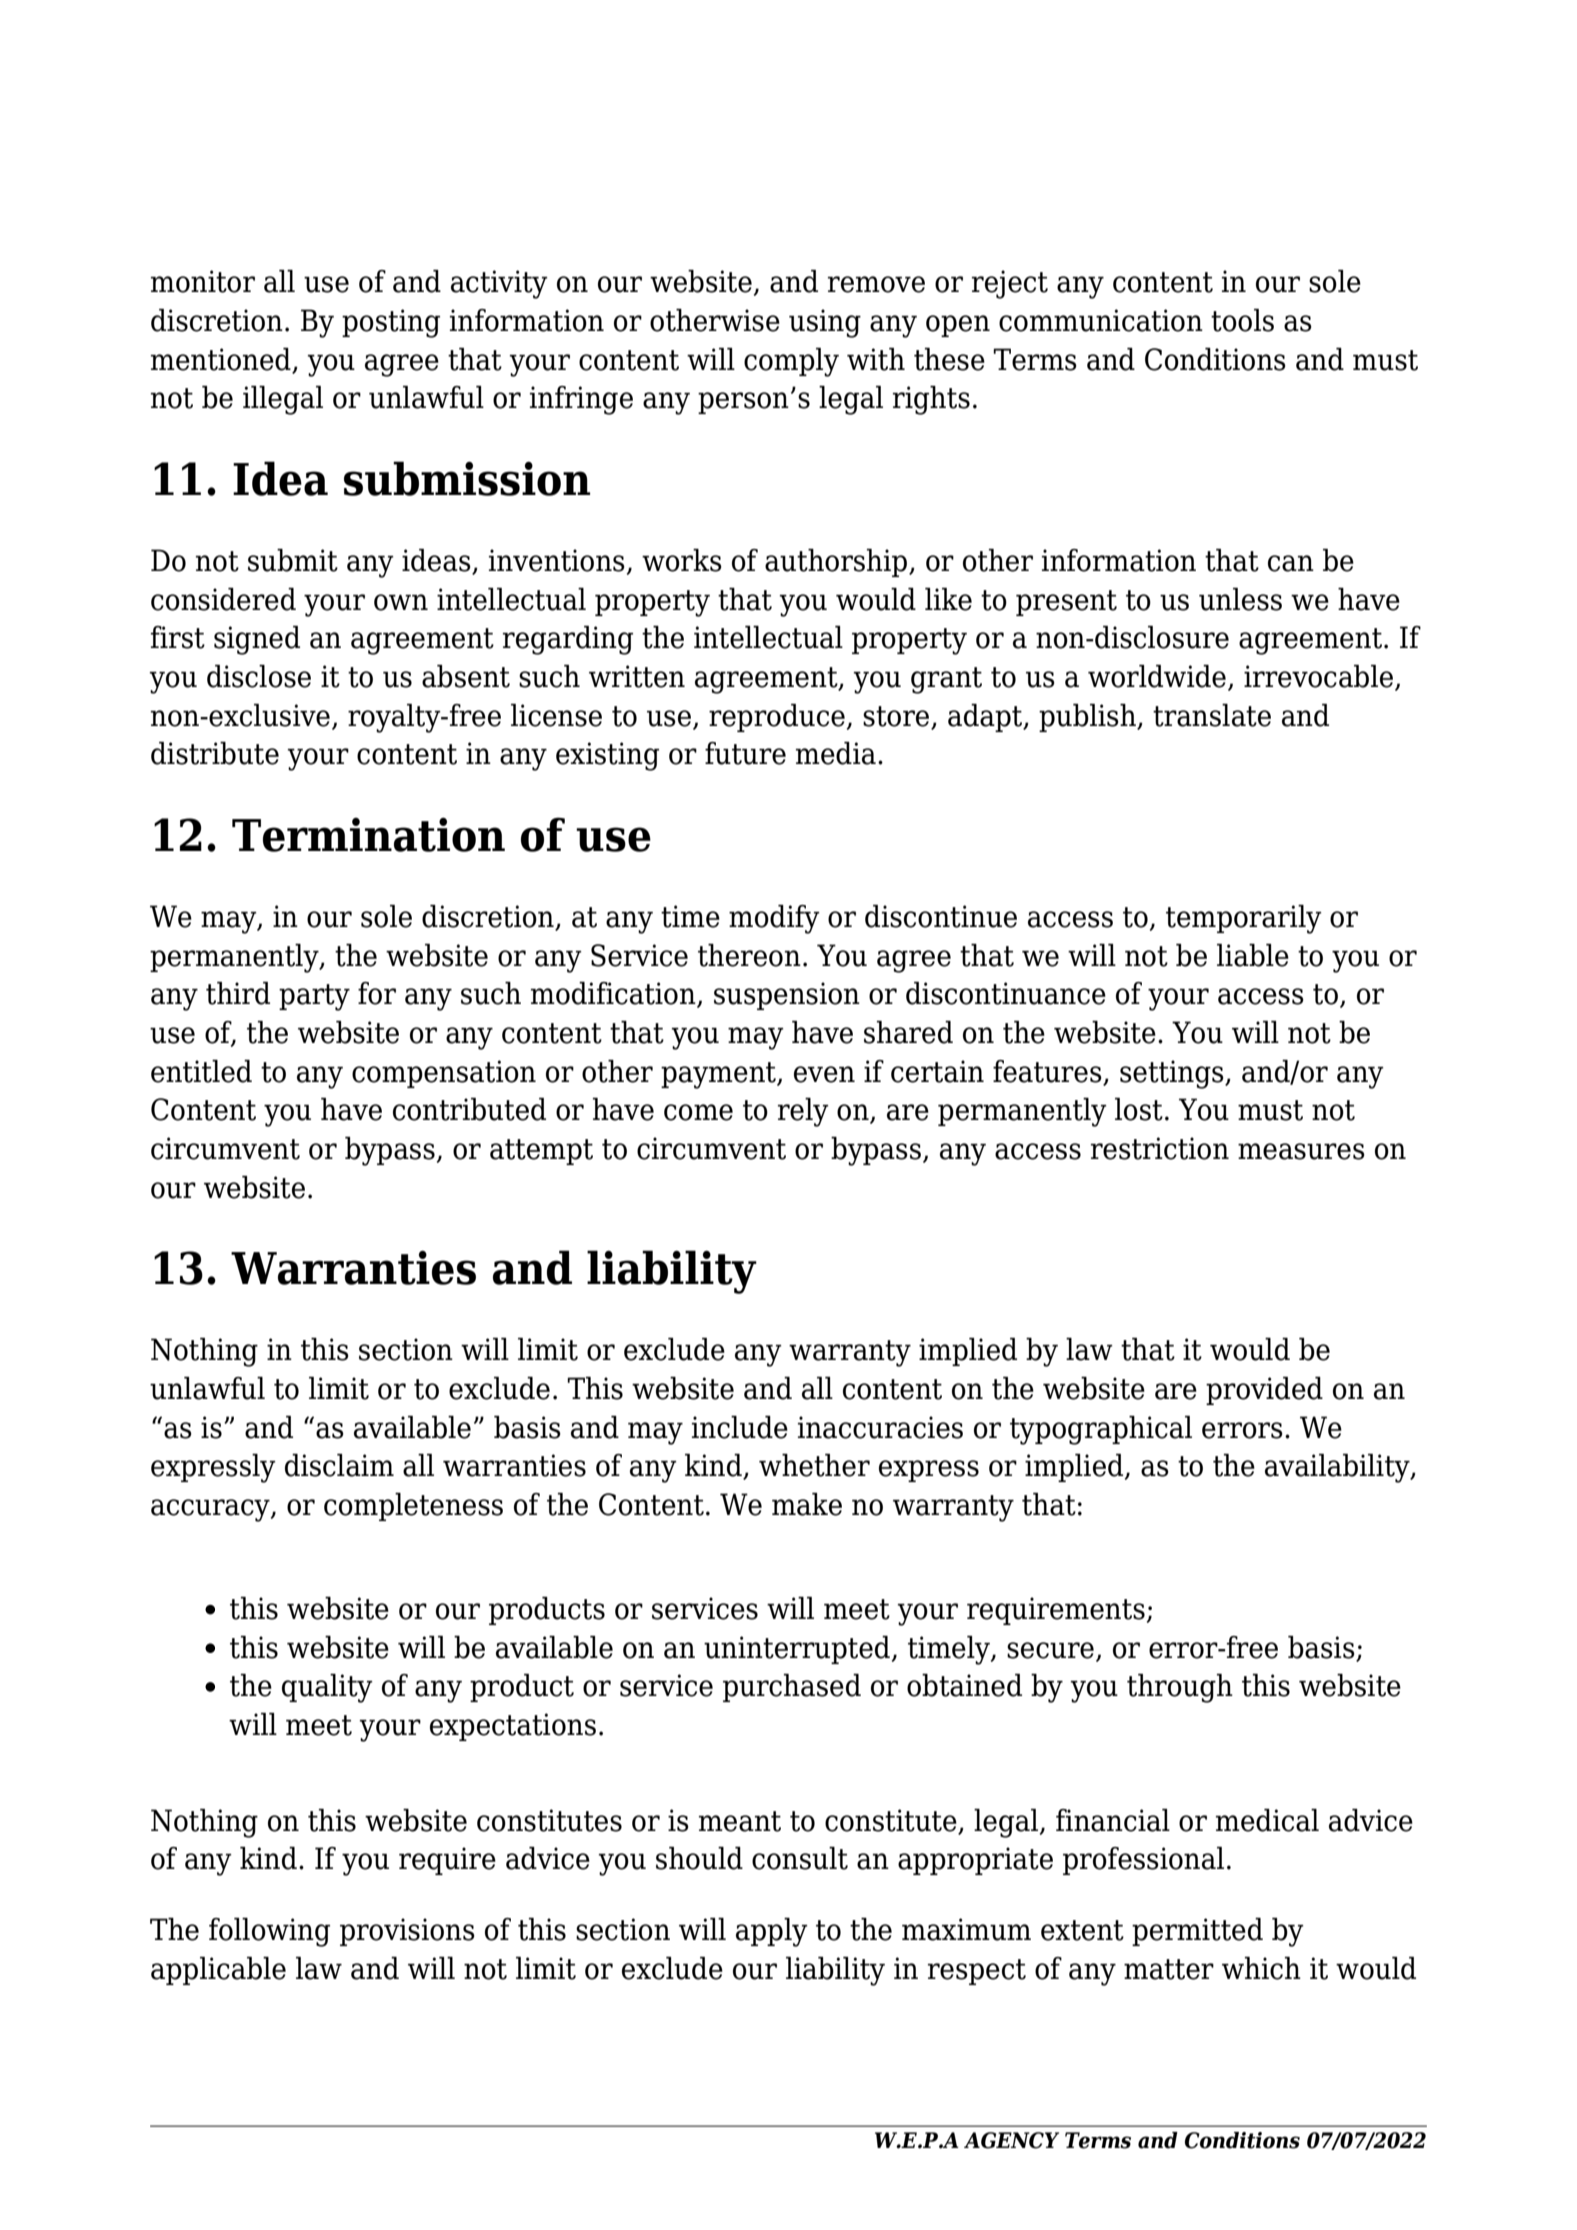 The width and height of the screenshot is (1577, 2230). I want to click on disclaim, so click(339, 1465).
